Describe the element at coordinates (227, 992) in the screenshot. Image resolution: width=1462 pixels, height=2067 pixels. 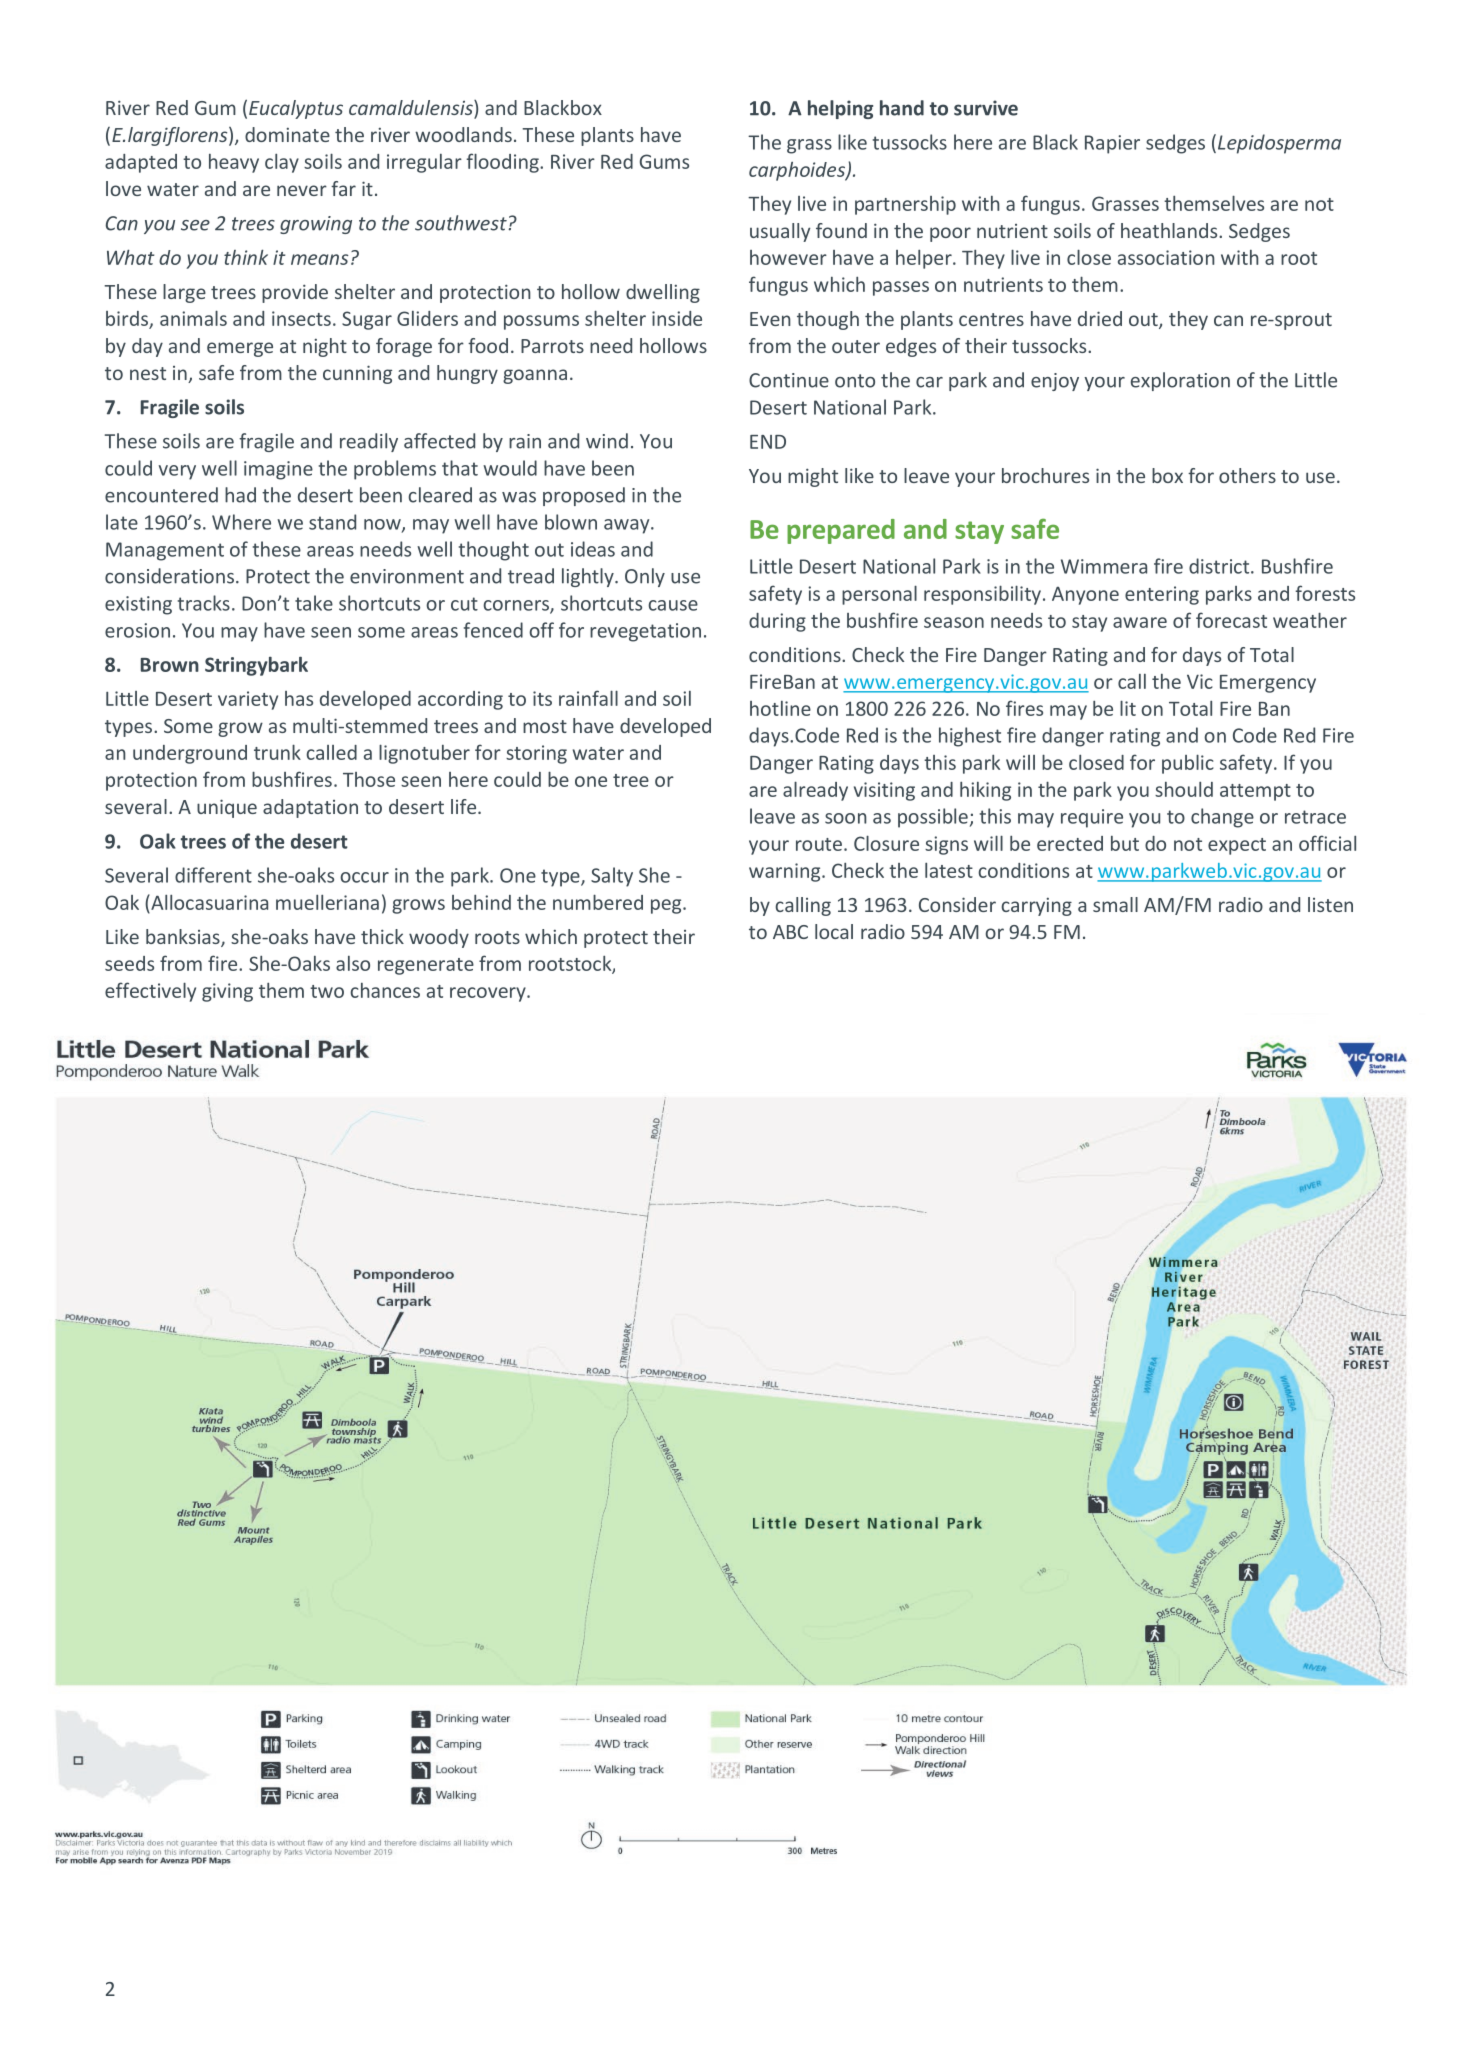
I see `giving` at that location.
